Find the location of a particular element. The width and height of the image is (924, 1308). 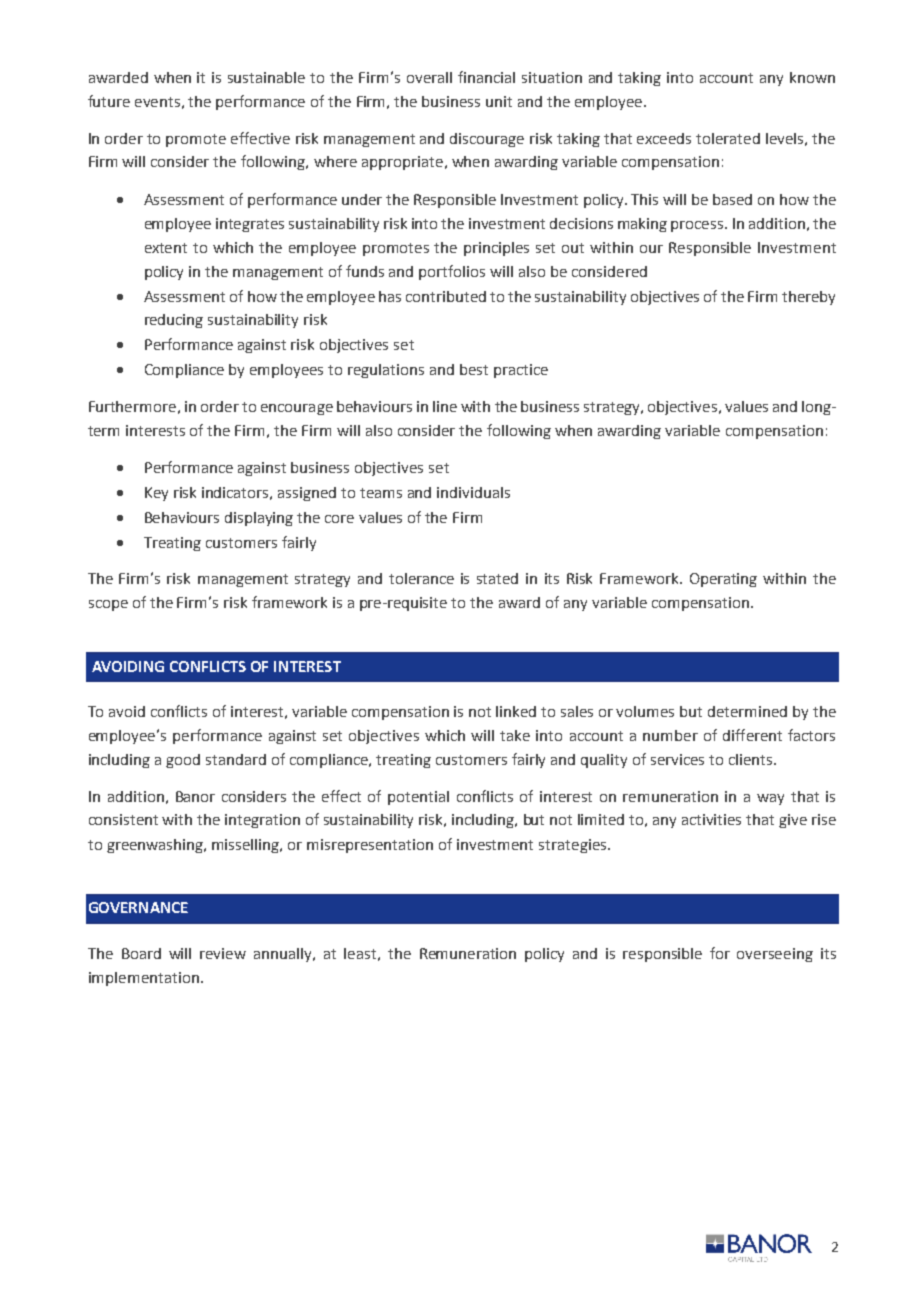

Operating is located at coordinates (723, 580).
